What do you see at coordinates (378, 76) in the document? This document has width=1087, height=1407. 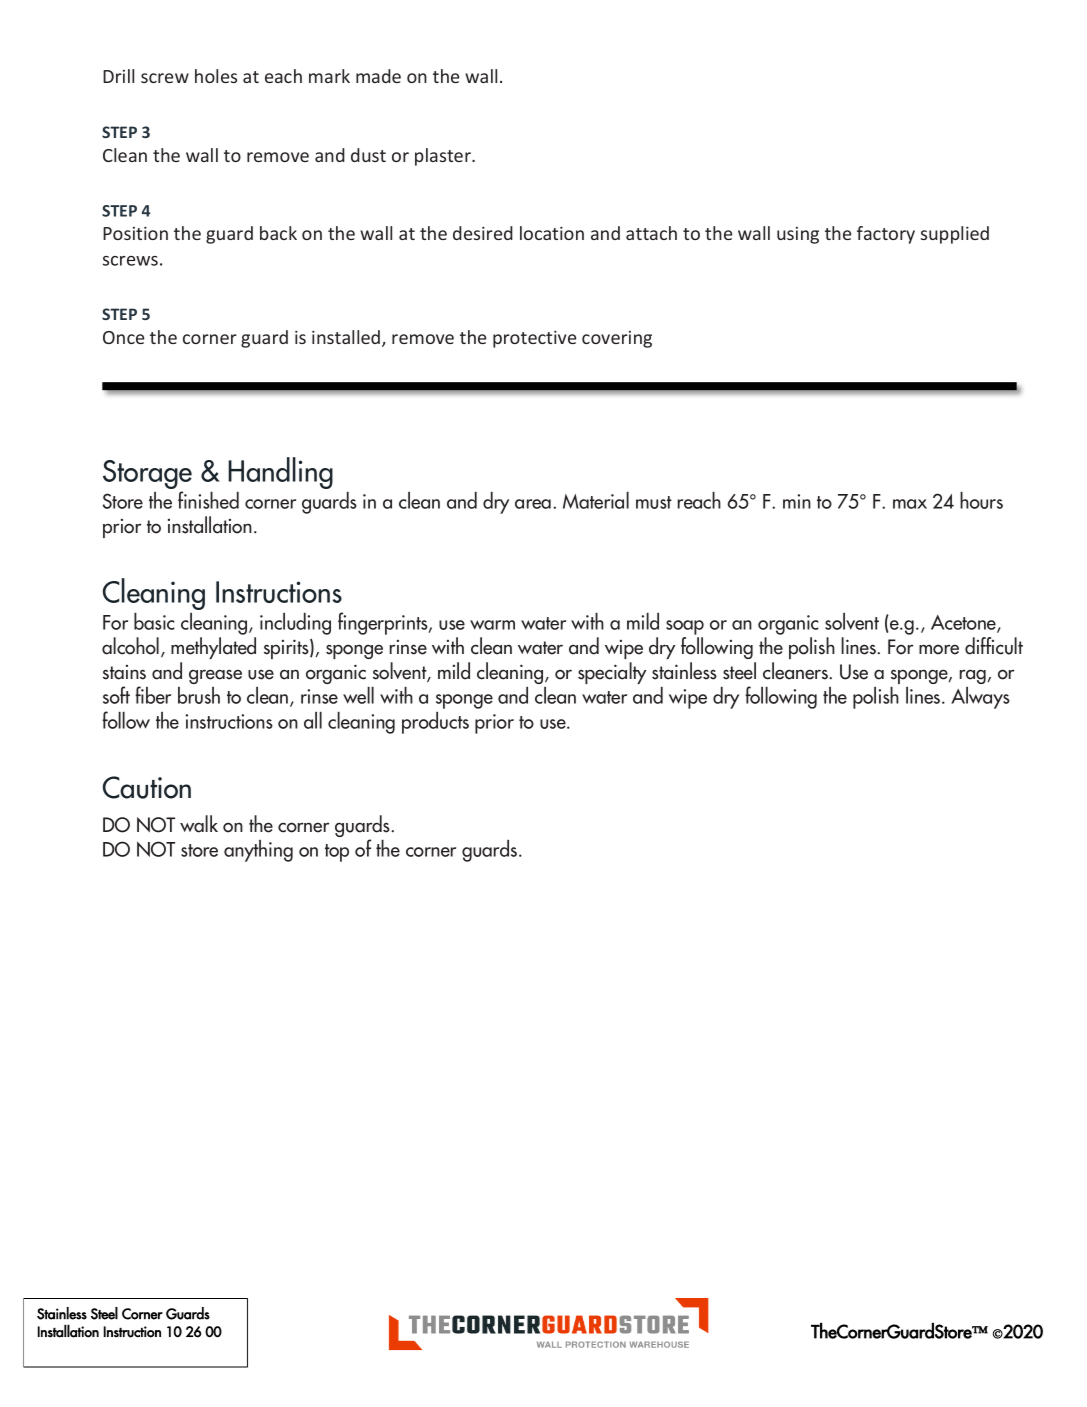 I see `made` at bounding box center [378, 76].
